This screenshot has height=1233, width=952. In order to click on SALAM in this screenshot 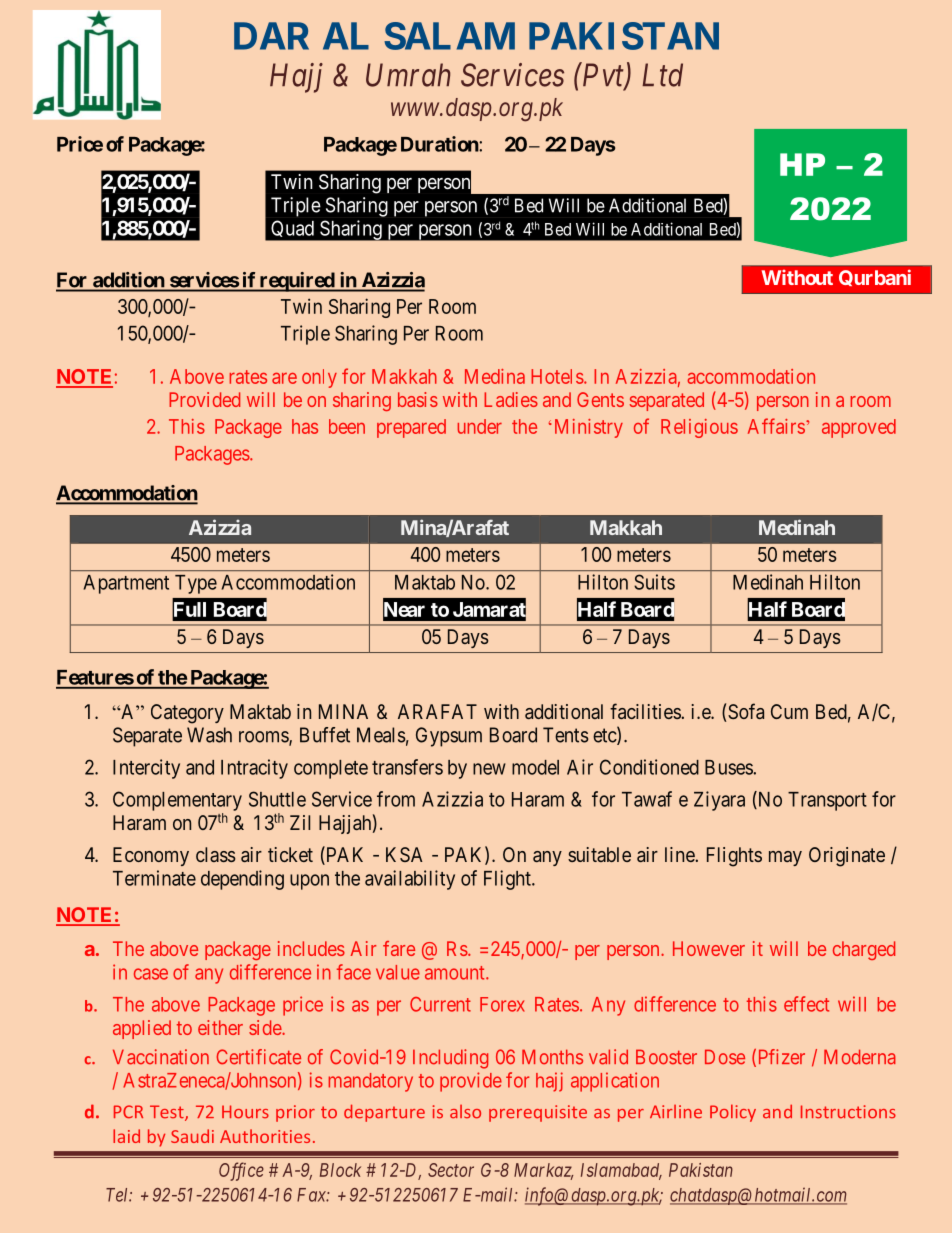, I will do `click(449, 36)`.
